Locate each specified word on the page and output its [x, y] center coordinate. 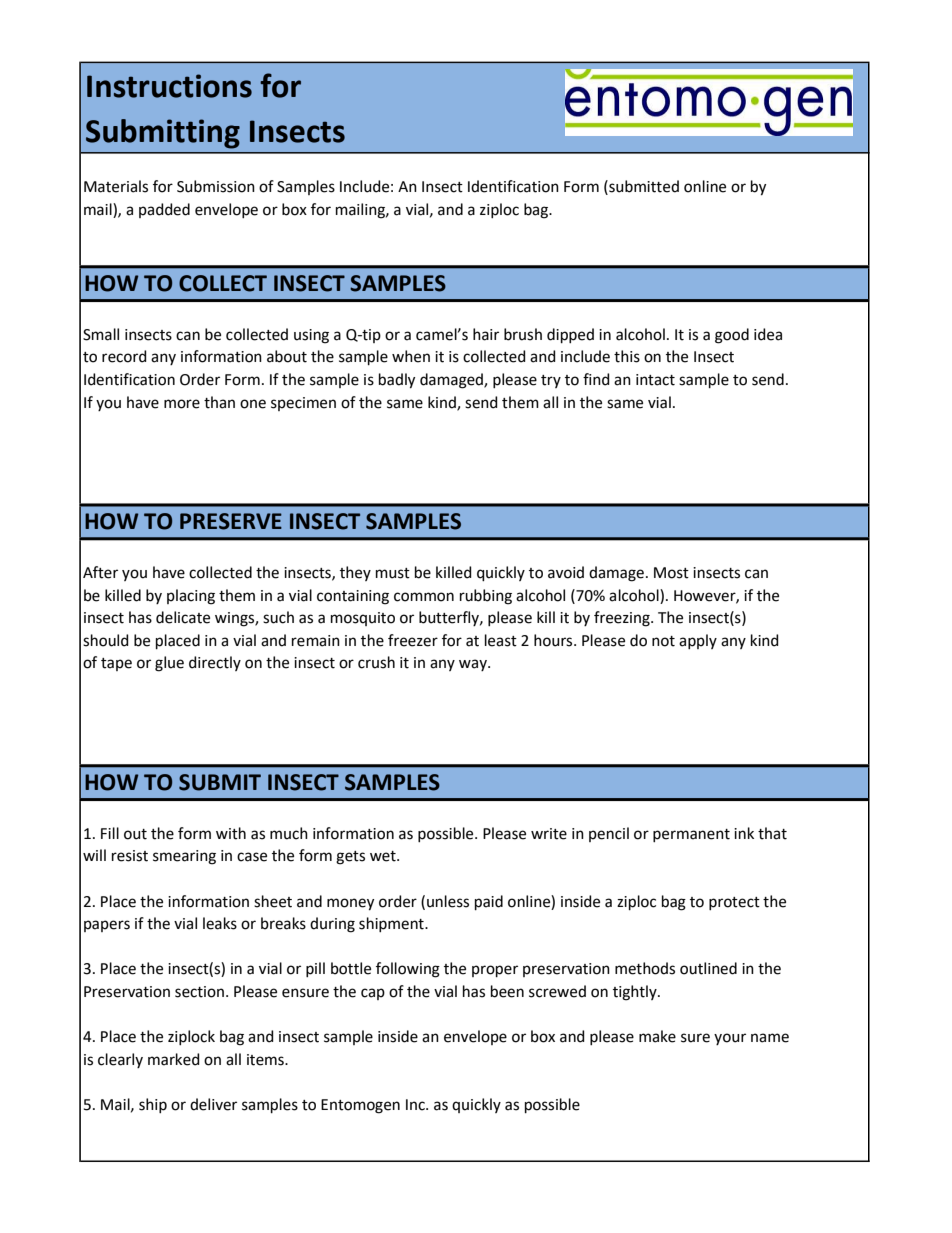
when [411, 356]
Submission [216, 186]
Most [671, 573]
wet [384, 856]
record [124, 356]
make [657, 1036]
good [732, 336]
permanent [691, 835]
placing [191, 597]
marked [174, 1059]
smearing [184, 857]
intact [655, 380]
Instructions [169, 86]
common [424, 597]
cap [373, 994]
